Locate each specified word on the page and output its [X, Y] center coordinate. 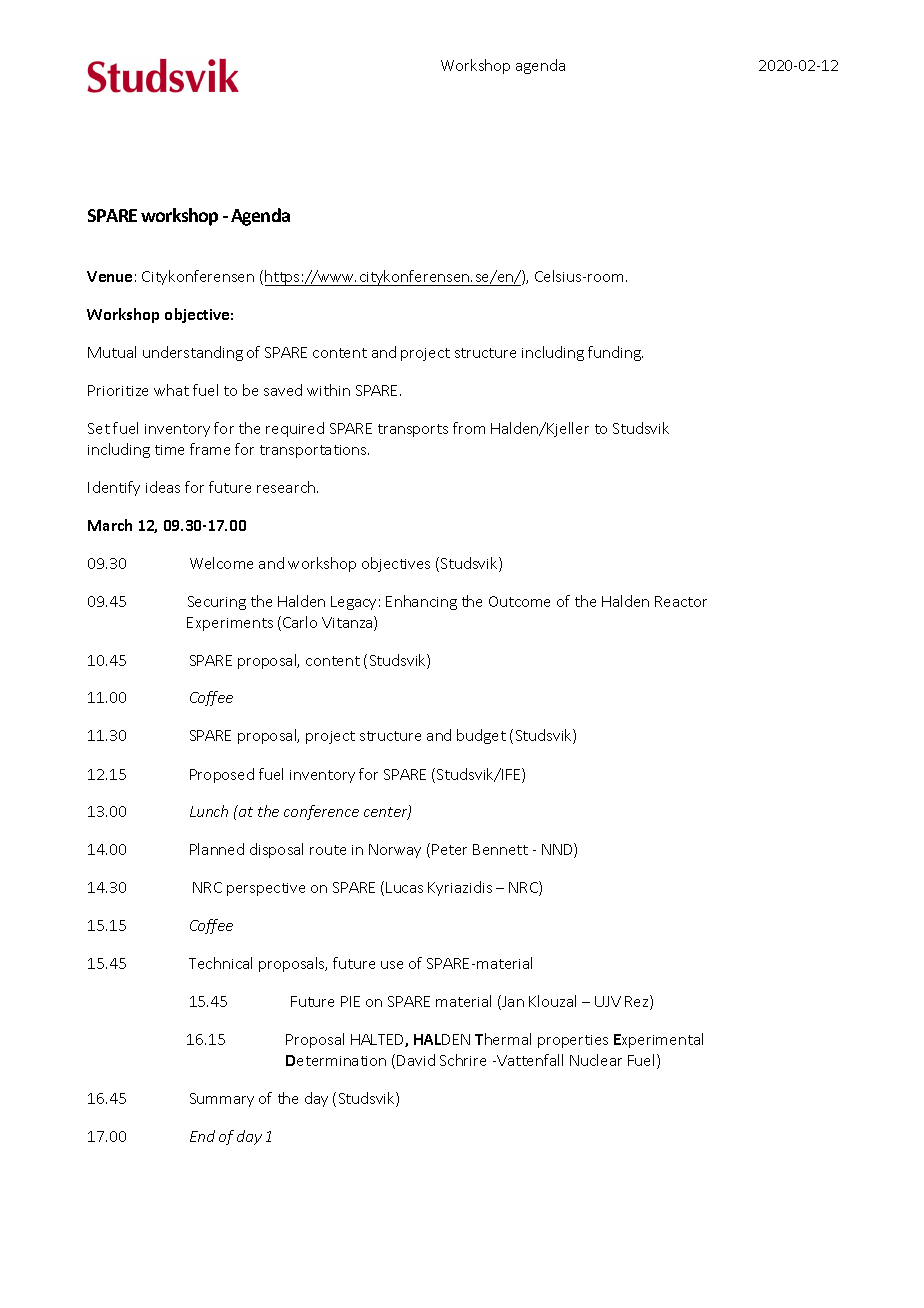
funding [615, 353]
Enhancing [421, 602]
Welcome [221, 563]
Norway [395, 851]
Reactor [681, 601]
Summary [222, 1100]
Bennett [500, 849]
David [416, 1060]
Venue [109, 276]
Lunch [209, 811]
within [328, 390]
